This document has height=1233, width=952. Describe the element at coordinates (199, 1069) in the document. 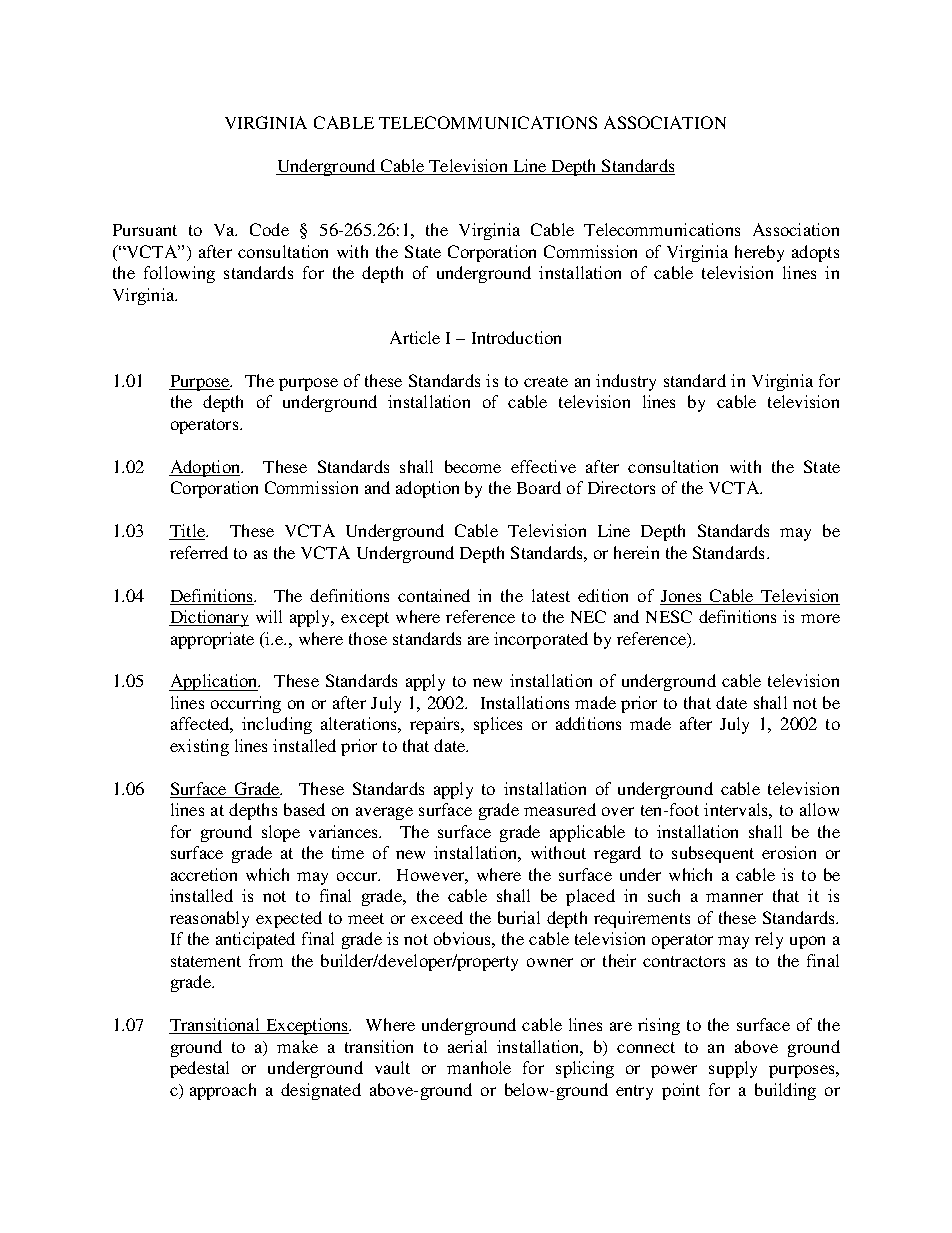

I see `pedestal` at that location.
